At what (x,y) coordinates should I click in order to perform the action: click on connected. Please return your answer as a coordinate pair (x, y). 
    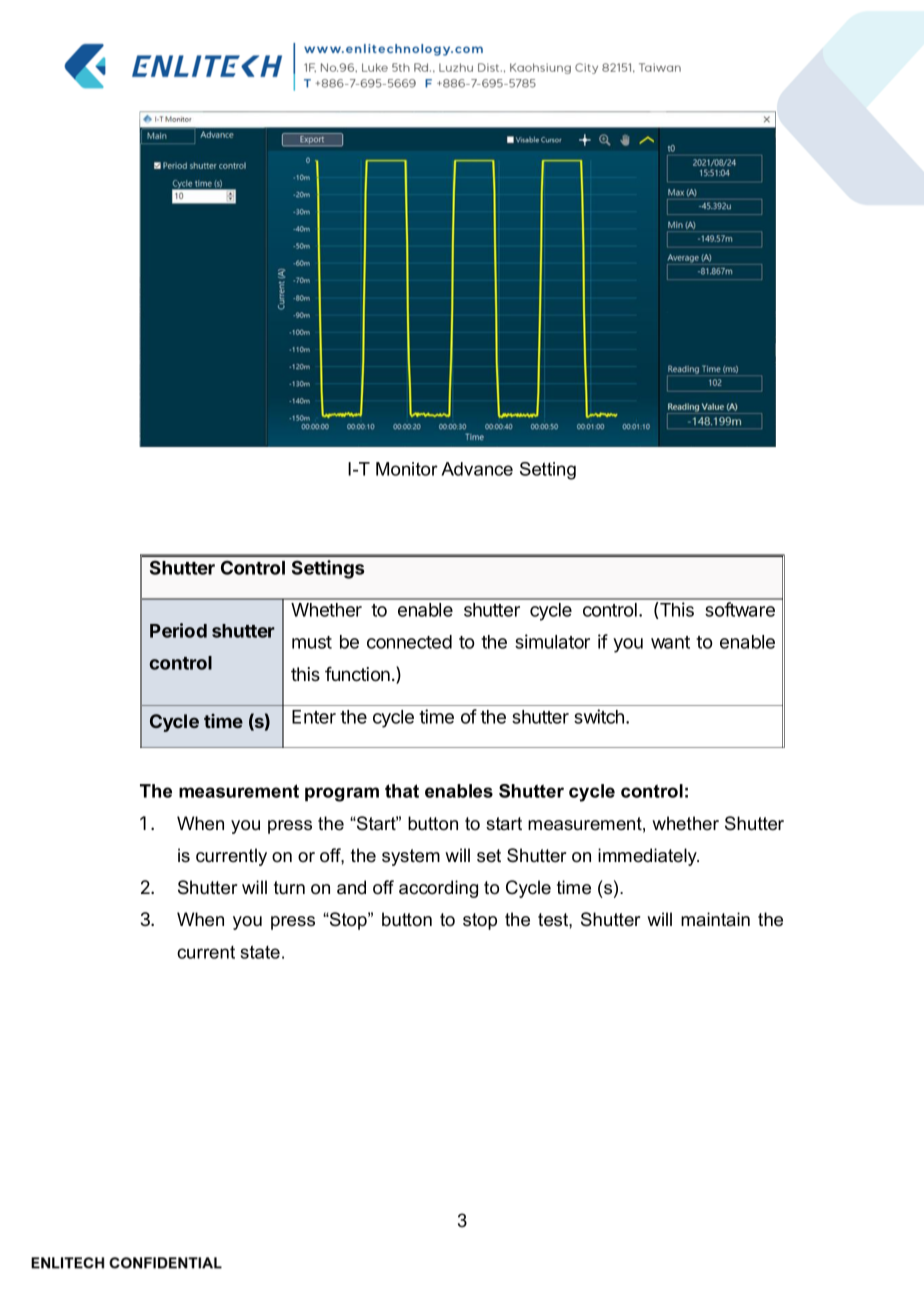
    Looking at the image, I should click on (409, 642).
